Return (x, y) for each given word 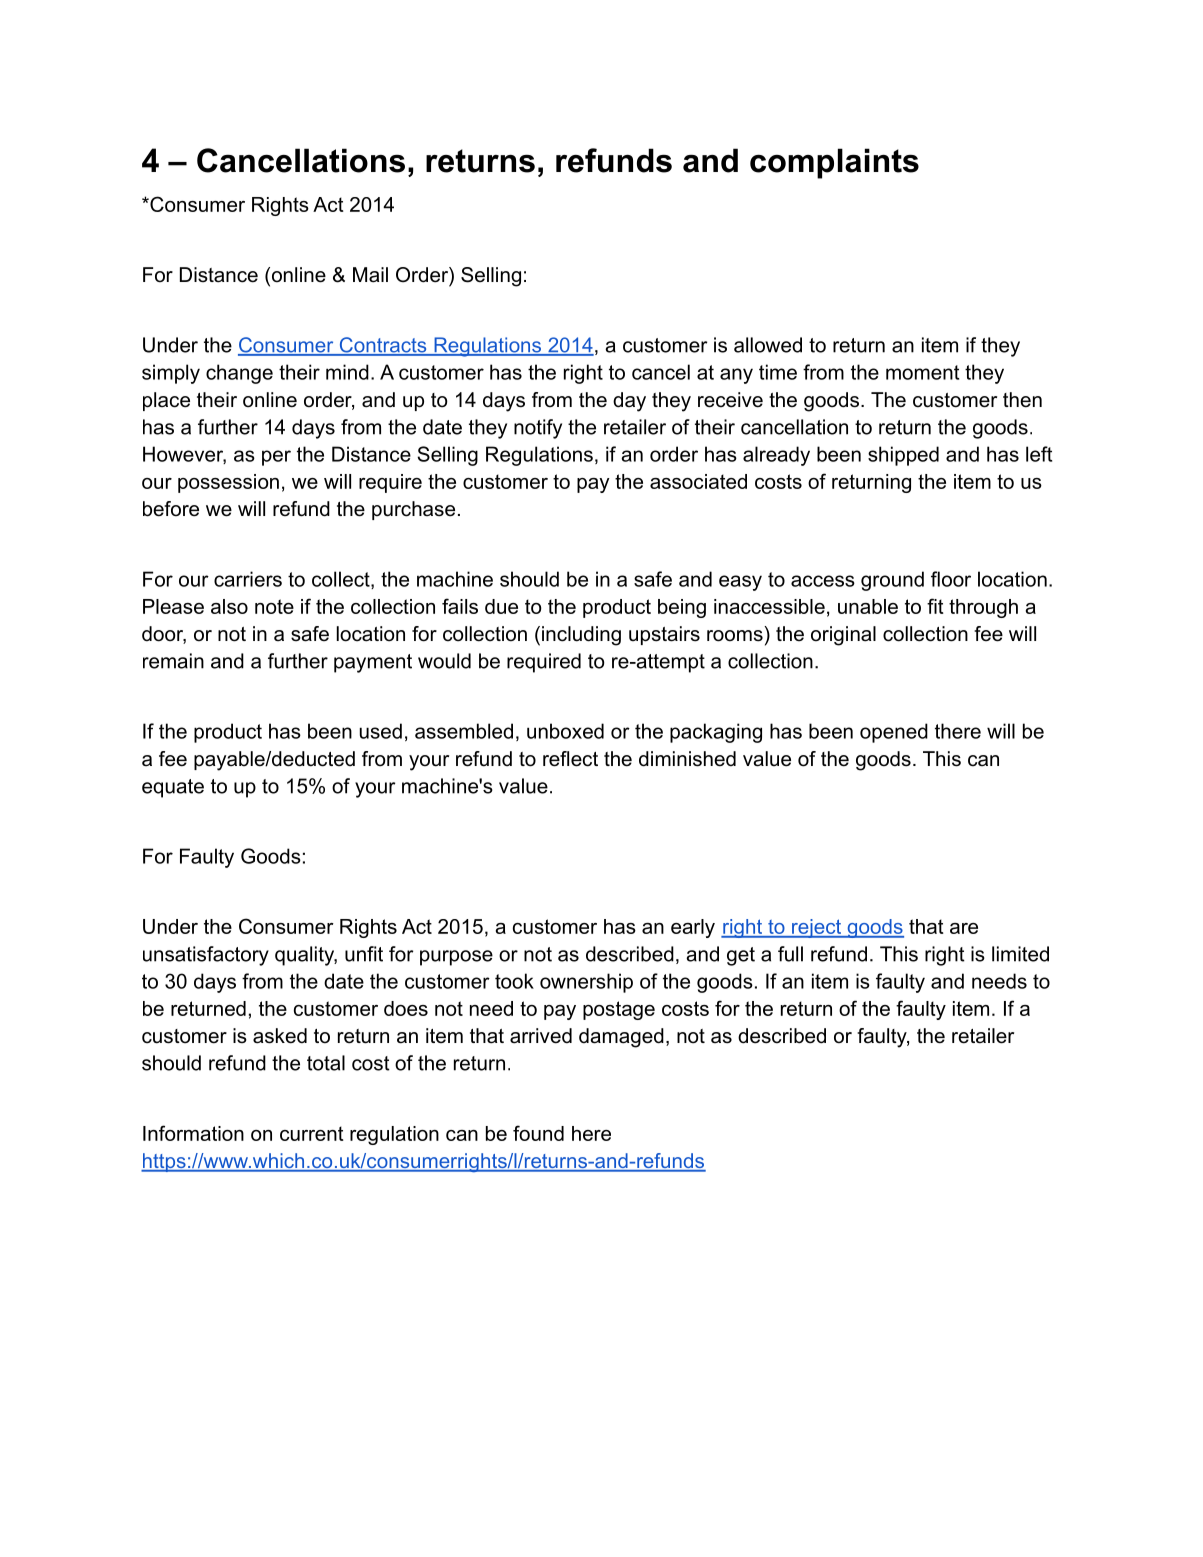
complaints (834, 163)
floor (951, 579)
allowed (768, 345)
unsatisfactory (206, 956)
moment (922, 372)
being (682, 608)
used (381, 731)
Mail (370, 275)
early (693, 928)
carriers (248, 579)
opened (894, 733)
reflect (570, 759)
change (239, 374)
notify (538, 429)
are (964, 928)
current (312, 1133)
